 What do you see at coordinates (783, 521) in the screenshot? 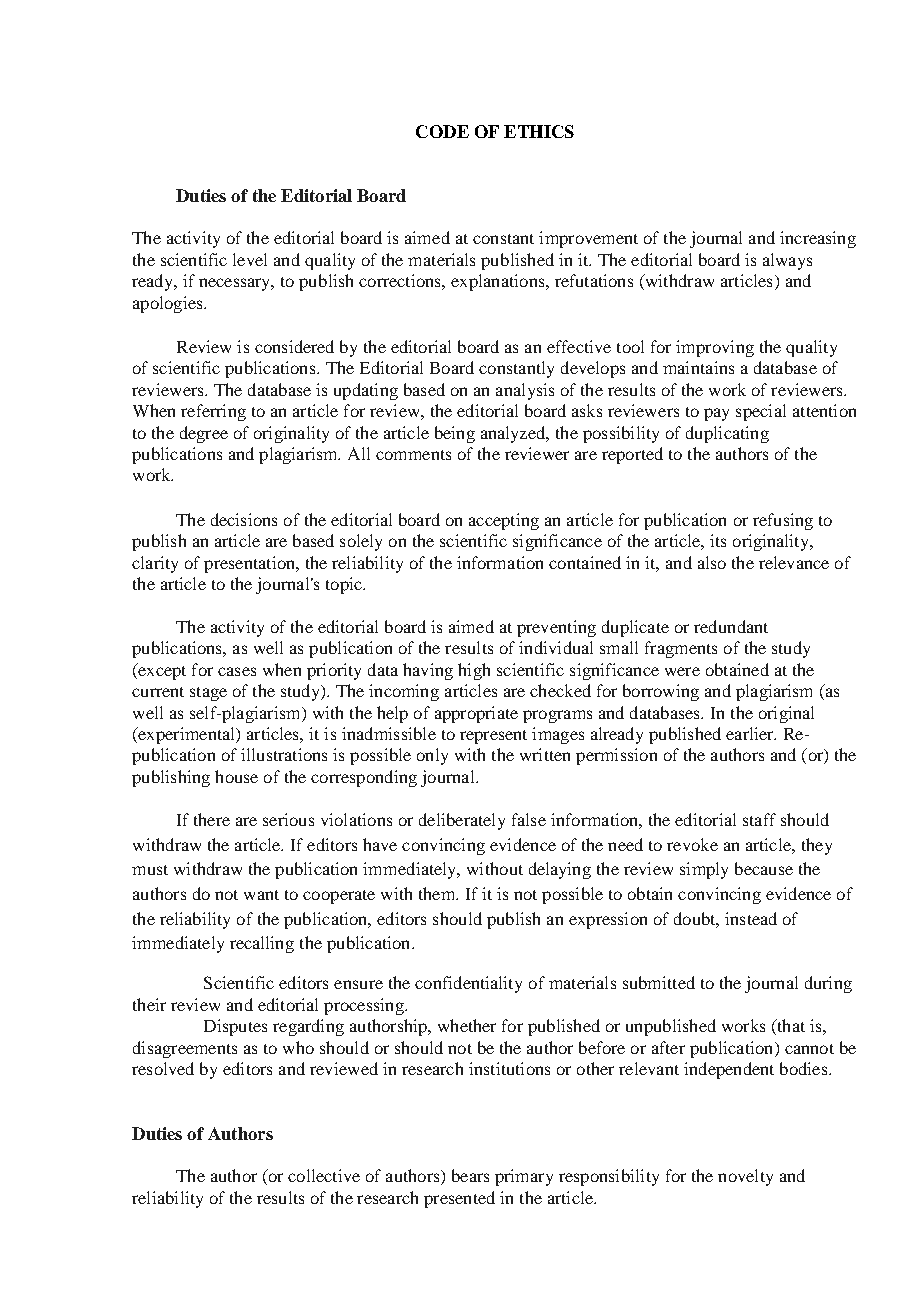
I see `refusing` at bounding box center [783, 521].
